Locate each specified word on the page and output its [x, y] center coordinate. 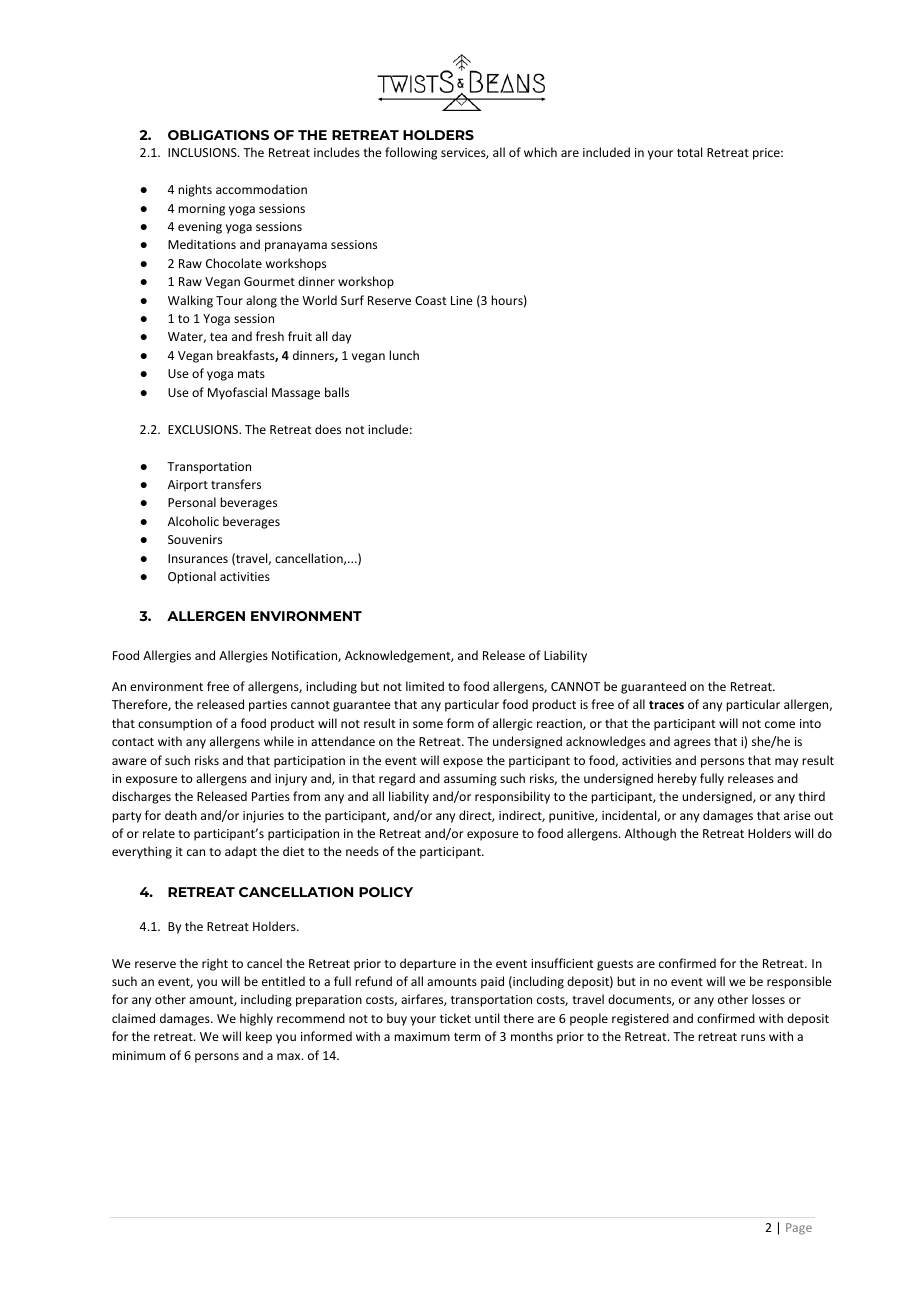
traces [666, 705]
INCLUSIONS [203, 152]
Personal [192, 502]
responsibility [512, 797]
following [411, 153]
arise [797, 815]
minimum [138, 1055]
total [689, 152]
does [328, 429]
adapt [241, 852]
